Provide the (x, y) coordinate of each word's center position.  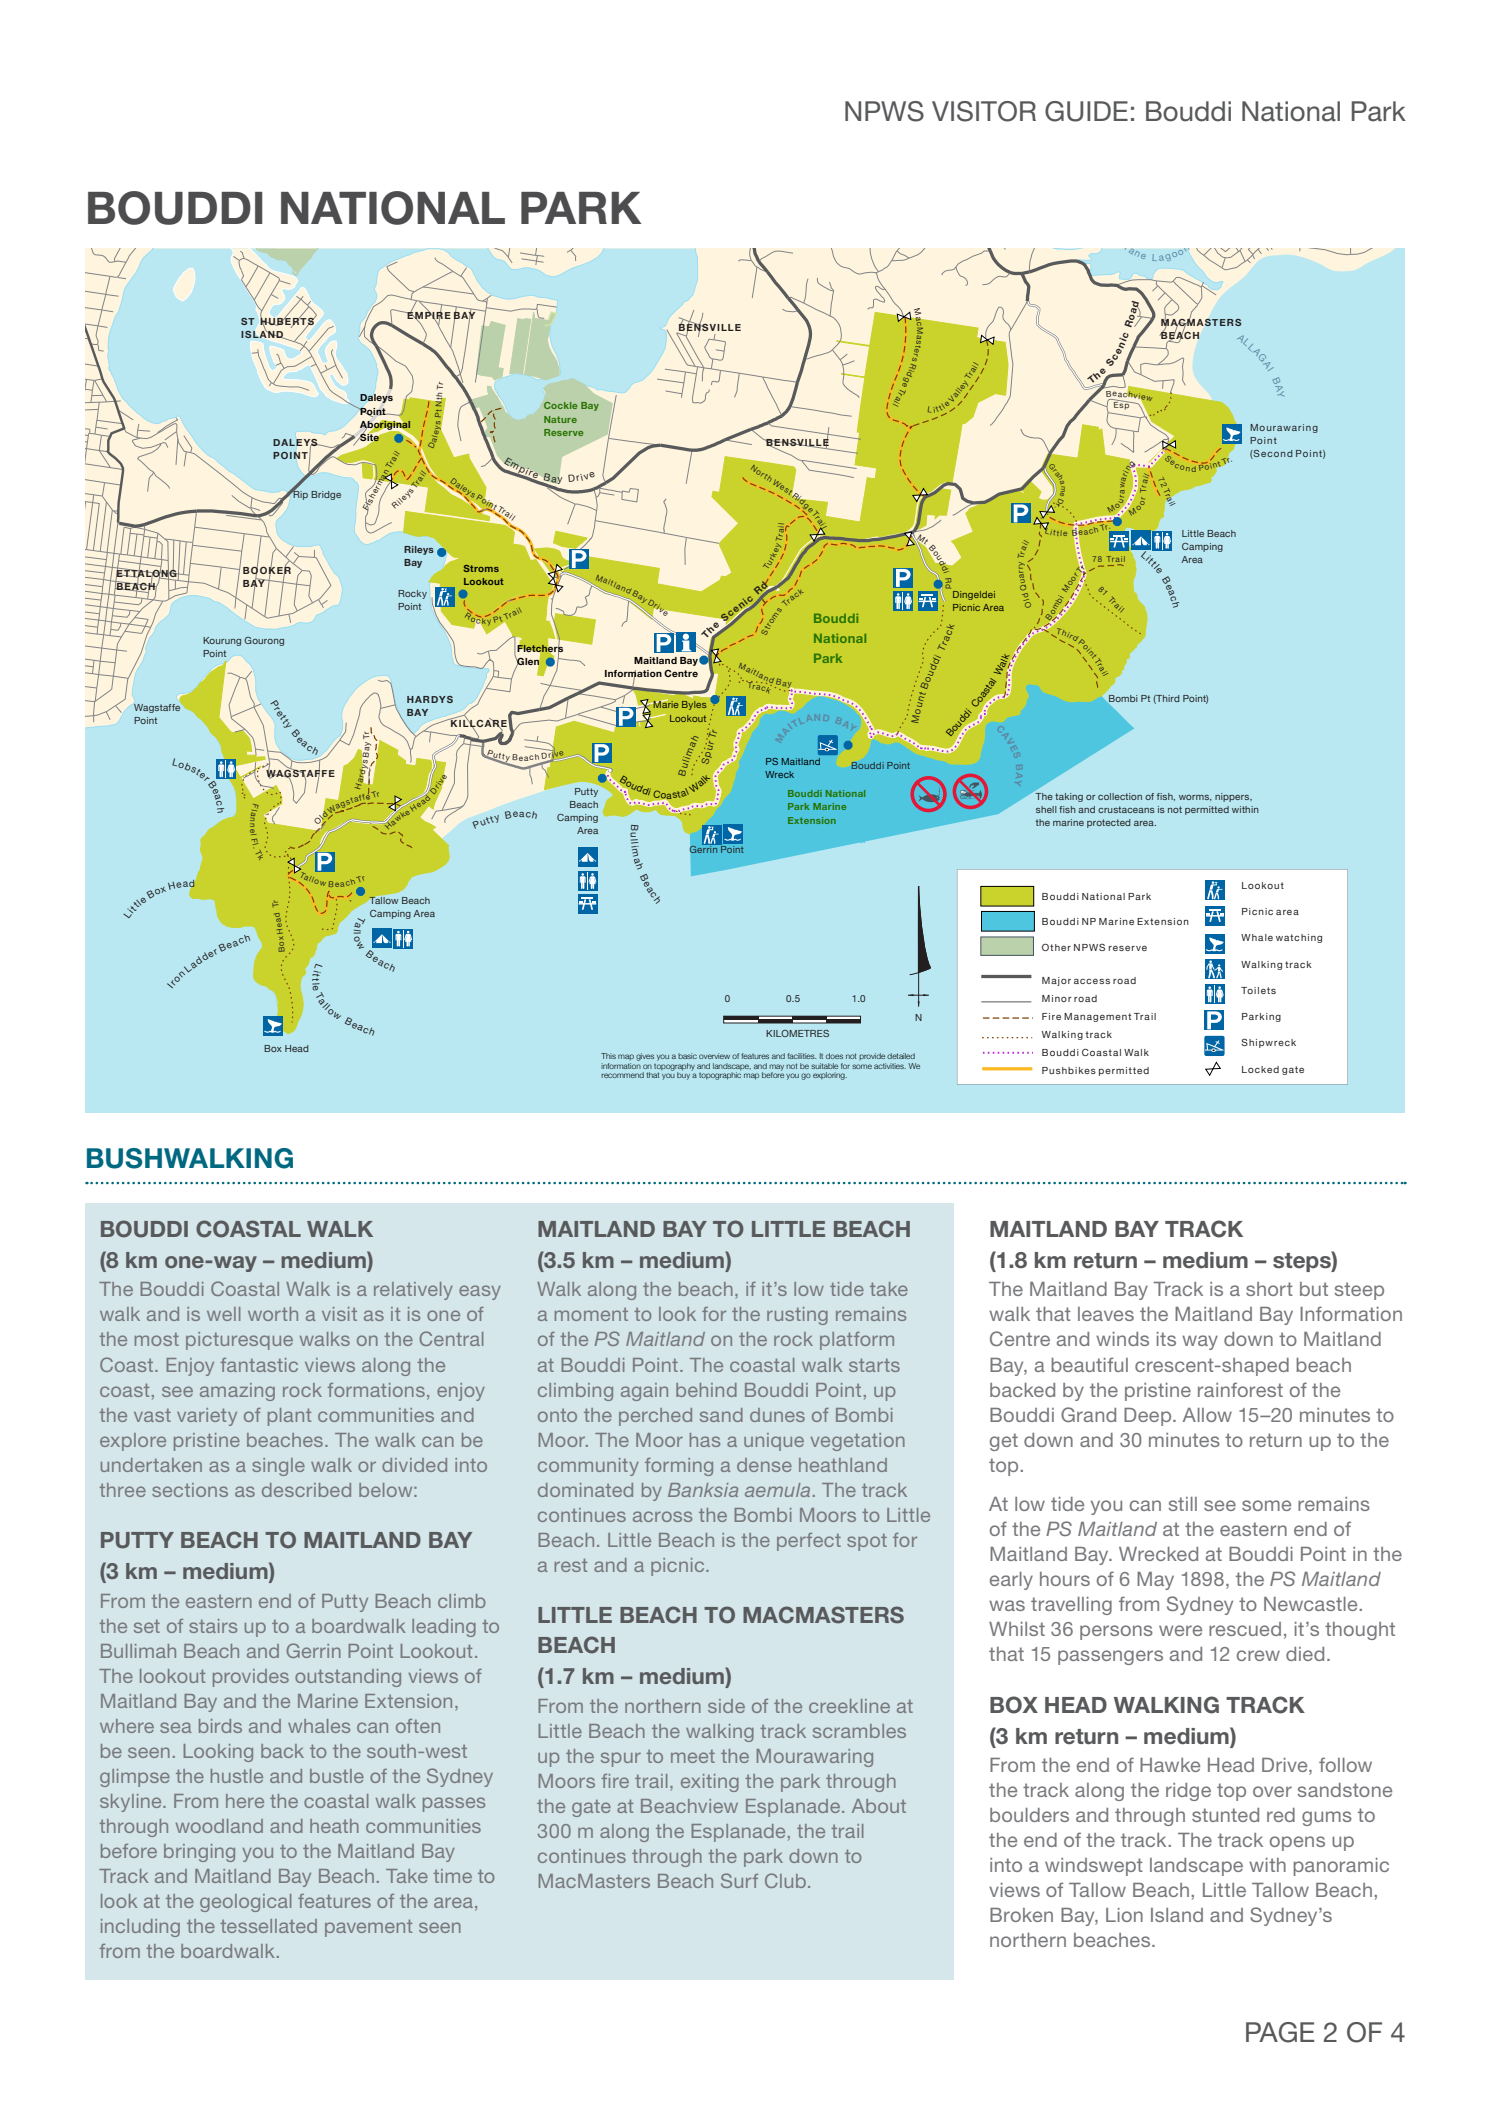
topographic (720, 1075)
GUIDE (1086, 111)
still (1183, 1504)
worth (273, 1314)
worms (1195, 798)
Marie (665, 703)
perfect (809, 1542)
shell (1046, 809)
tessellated (268, 1926)
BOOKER (267, 570)
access (1092, 981)
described (306, 1490)
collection (1120, 796)
